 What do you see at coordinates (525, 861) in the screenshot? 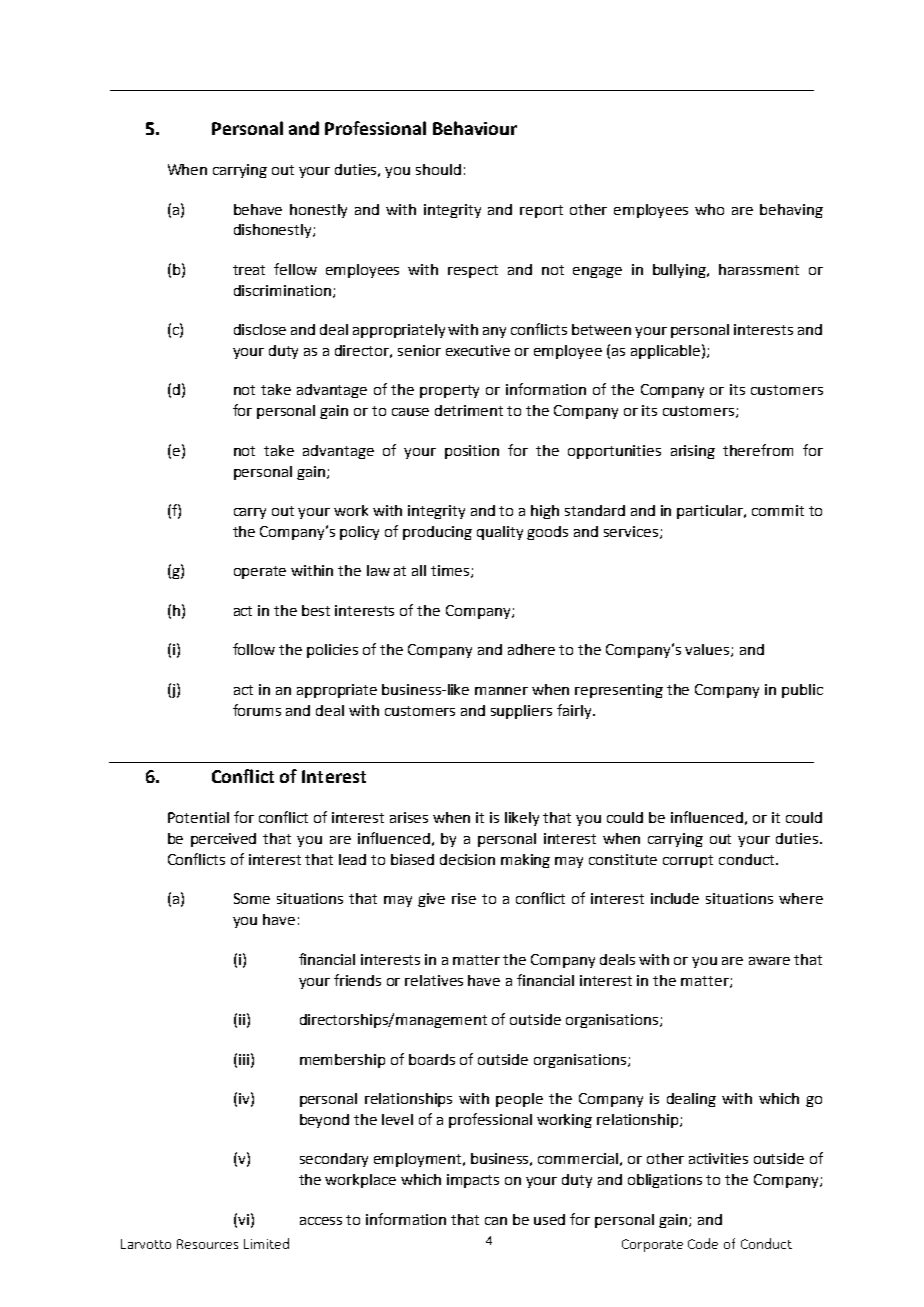
I see `making` at bounding box center [525, 861].
